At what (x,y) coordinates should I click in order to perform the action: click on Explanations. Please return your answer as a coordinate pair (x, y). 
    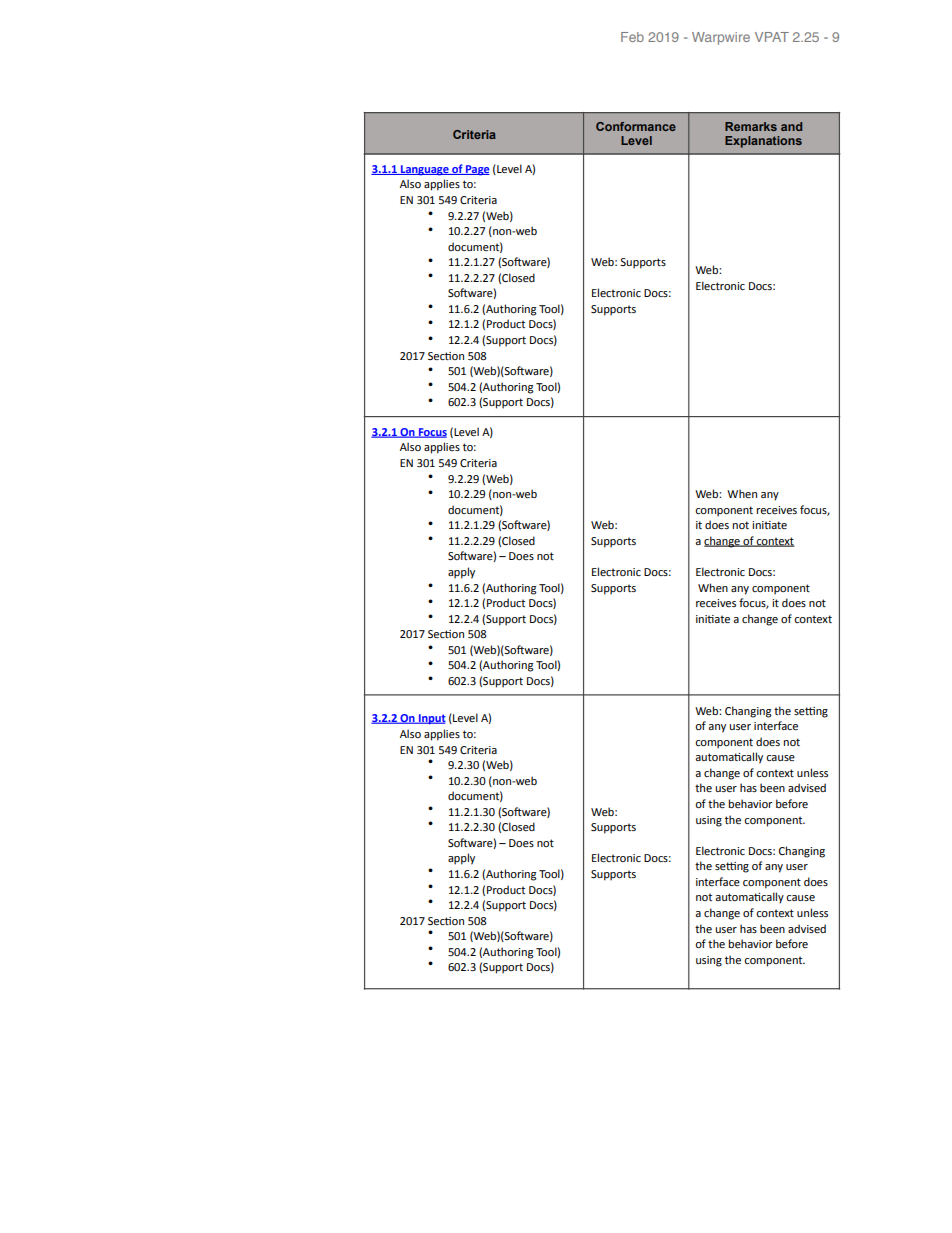
    Looking at the image, I should click on (763, 142).
